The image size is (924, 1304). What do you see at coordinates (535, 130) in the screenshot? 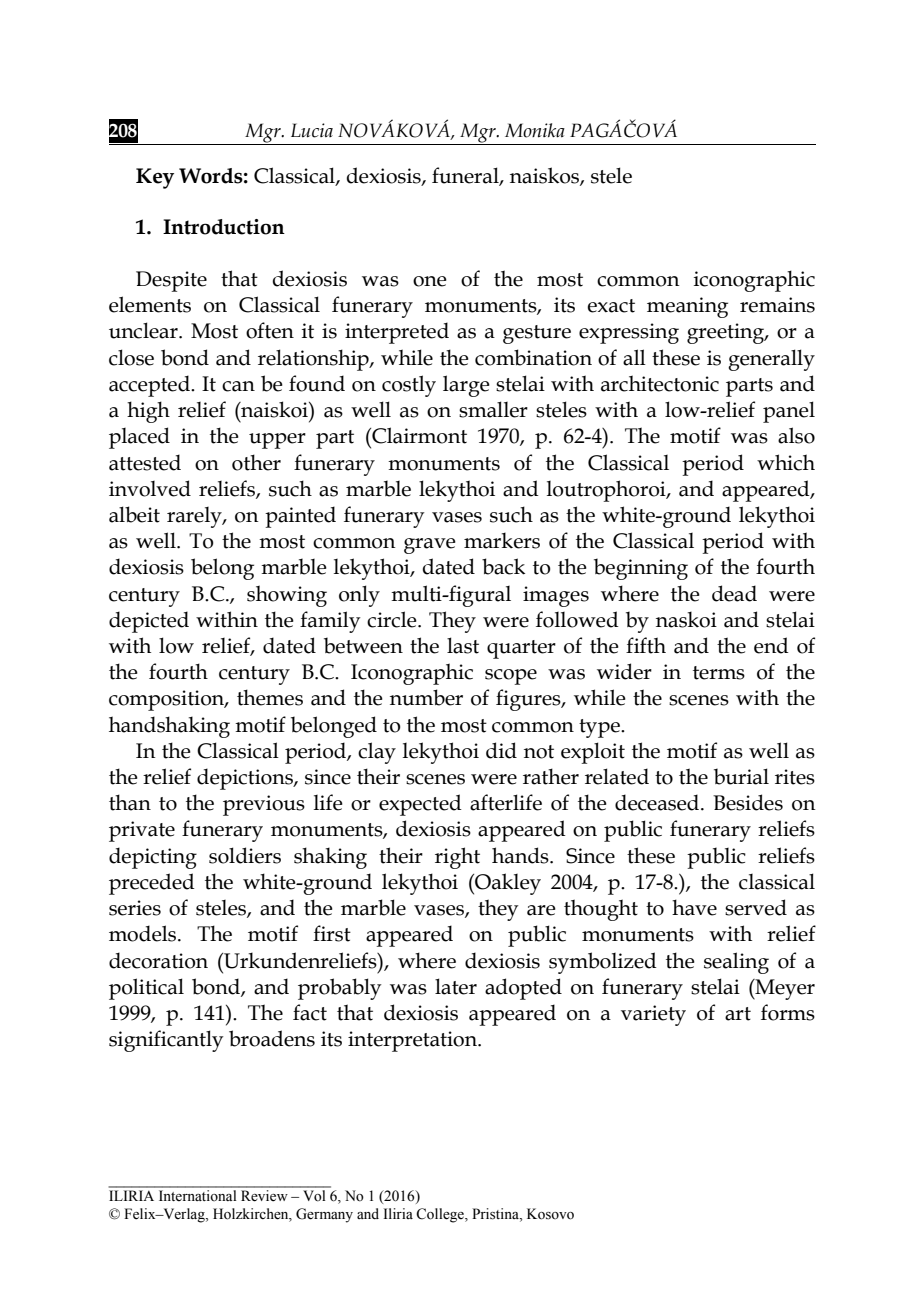
I see `Monika` at bounding box center [535, 130].
